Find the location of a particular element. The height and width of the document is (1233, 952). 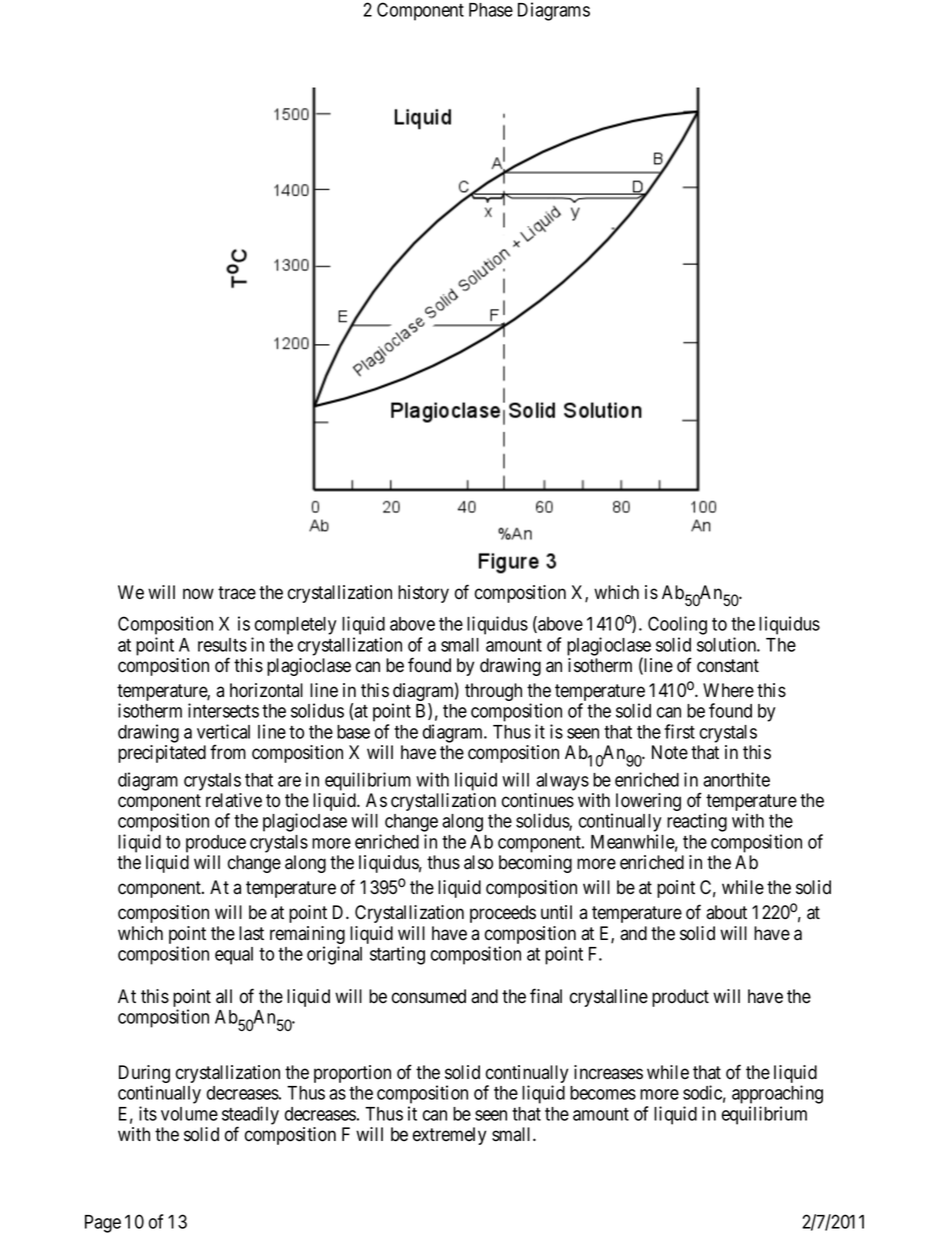

equal is located at coordinates (234, 956).
